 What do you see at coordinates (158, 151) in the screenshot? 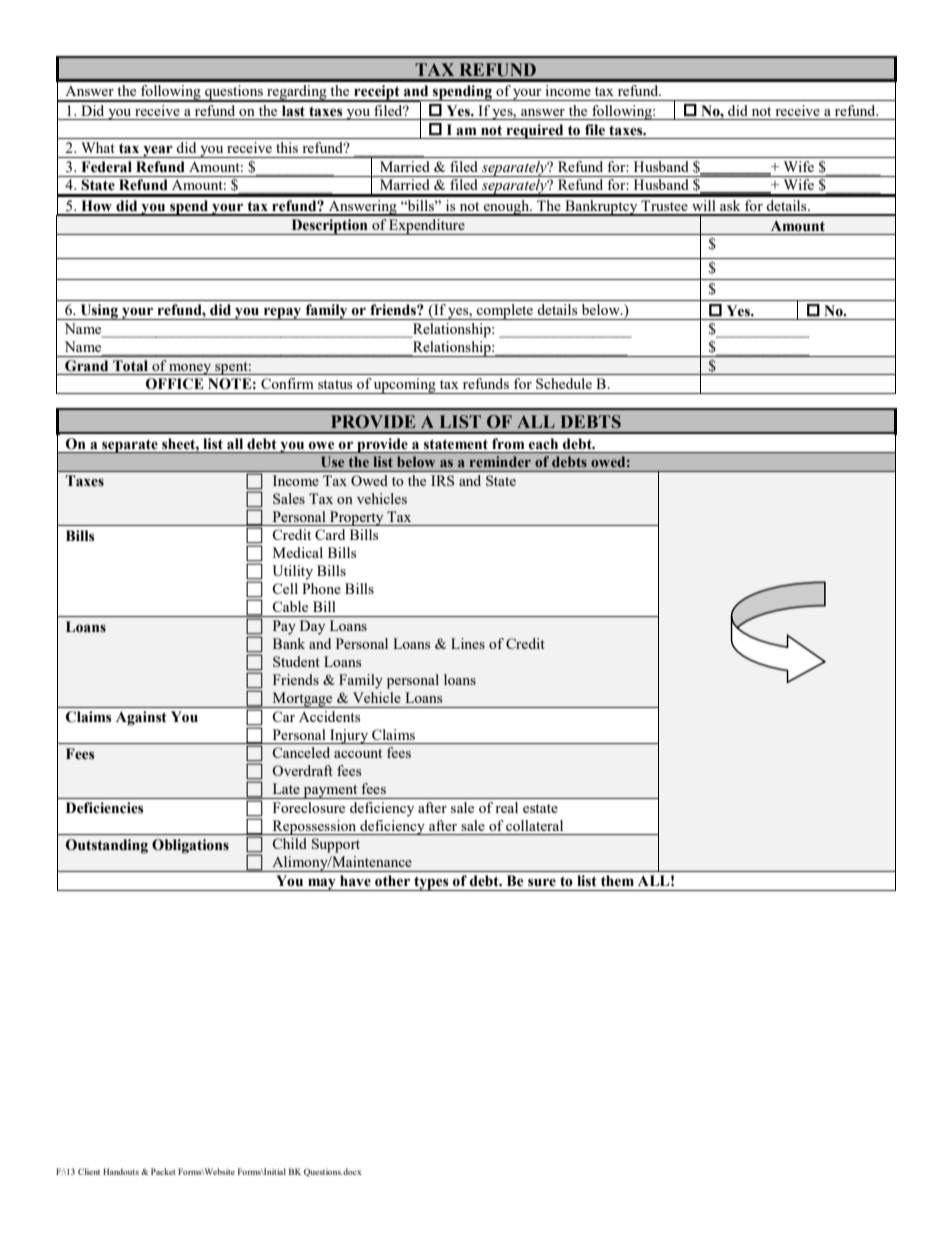
I see `year` at bounding box center [158, 151].
